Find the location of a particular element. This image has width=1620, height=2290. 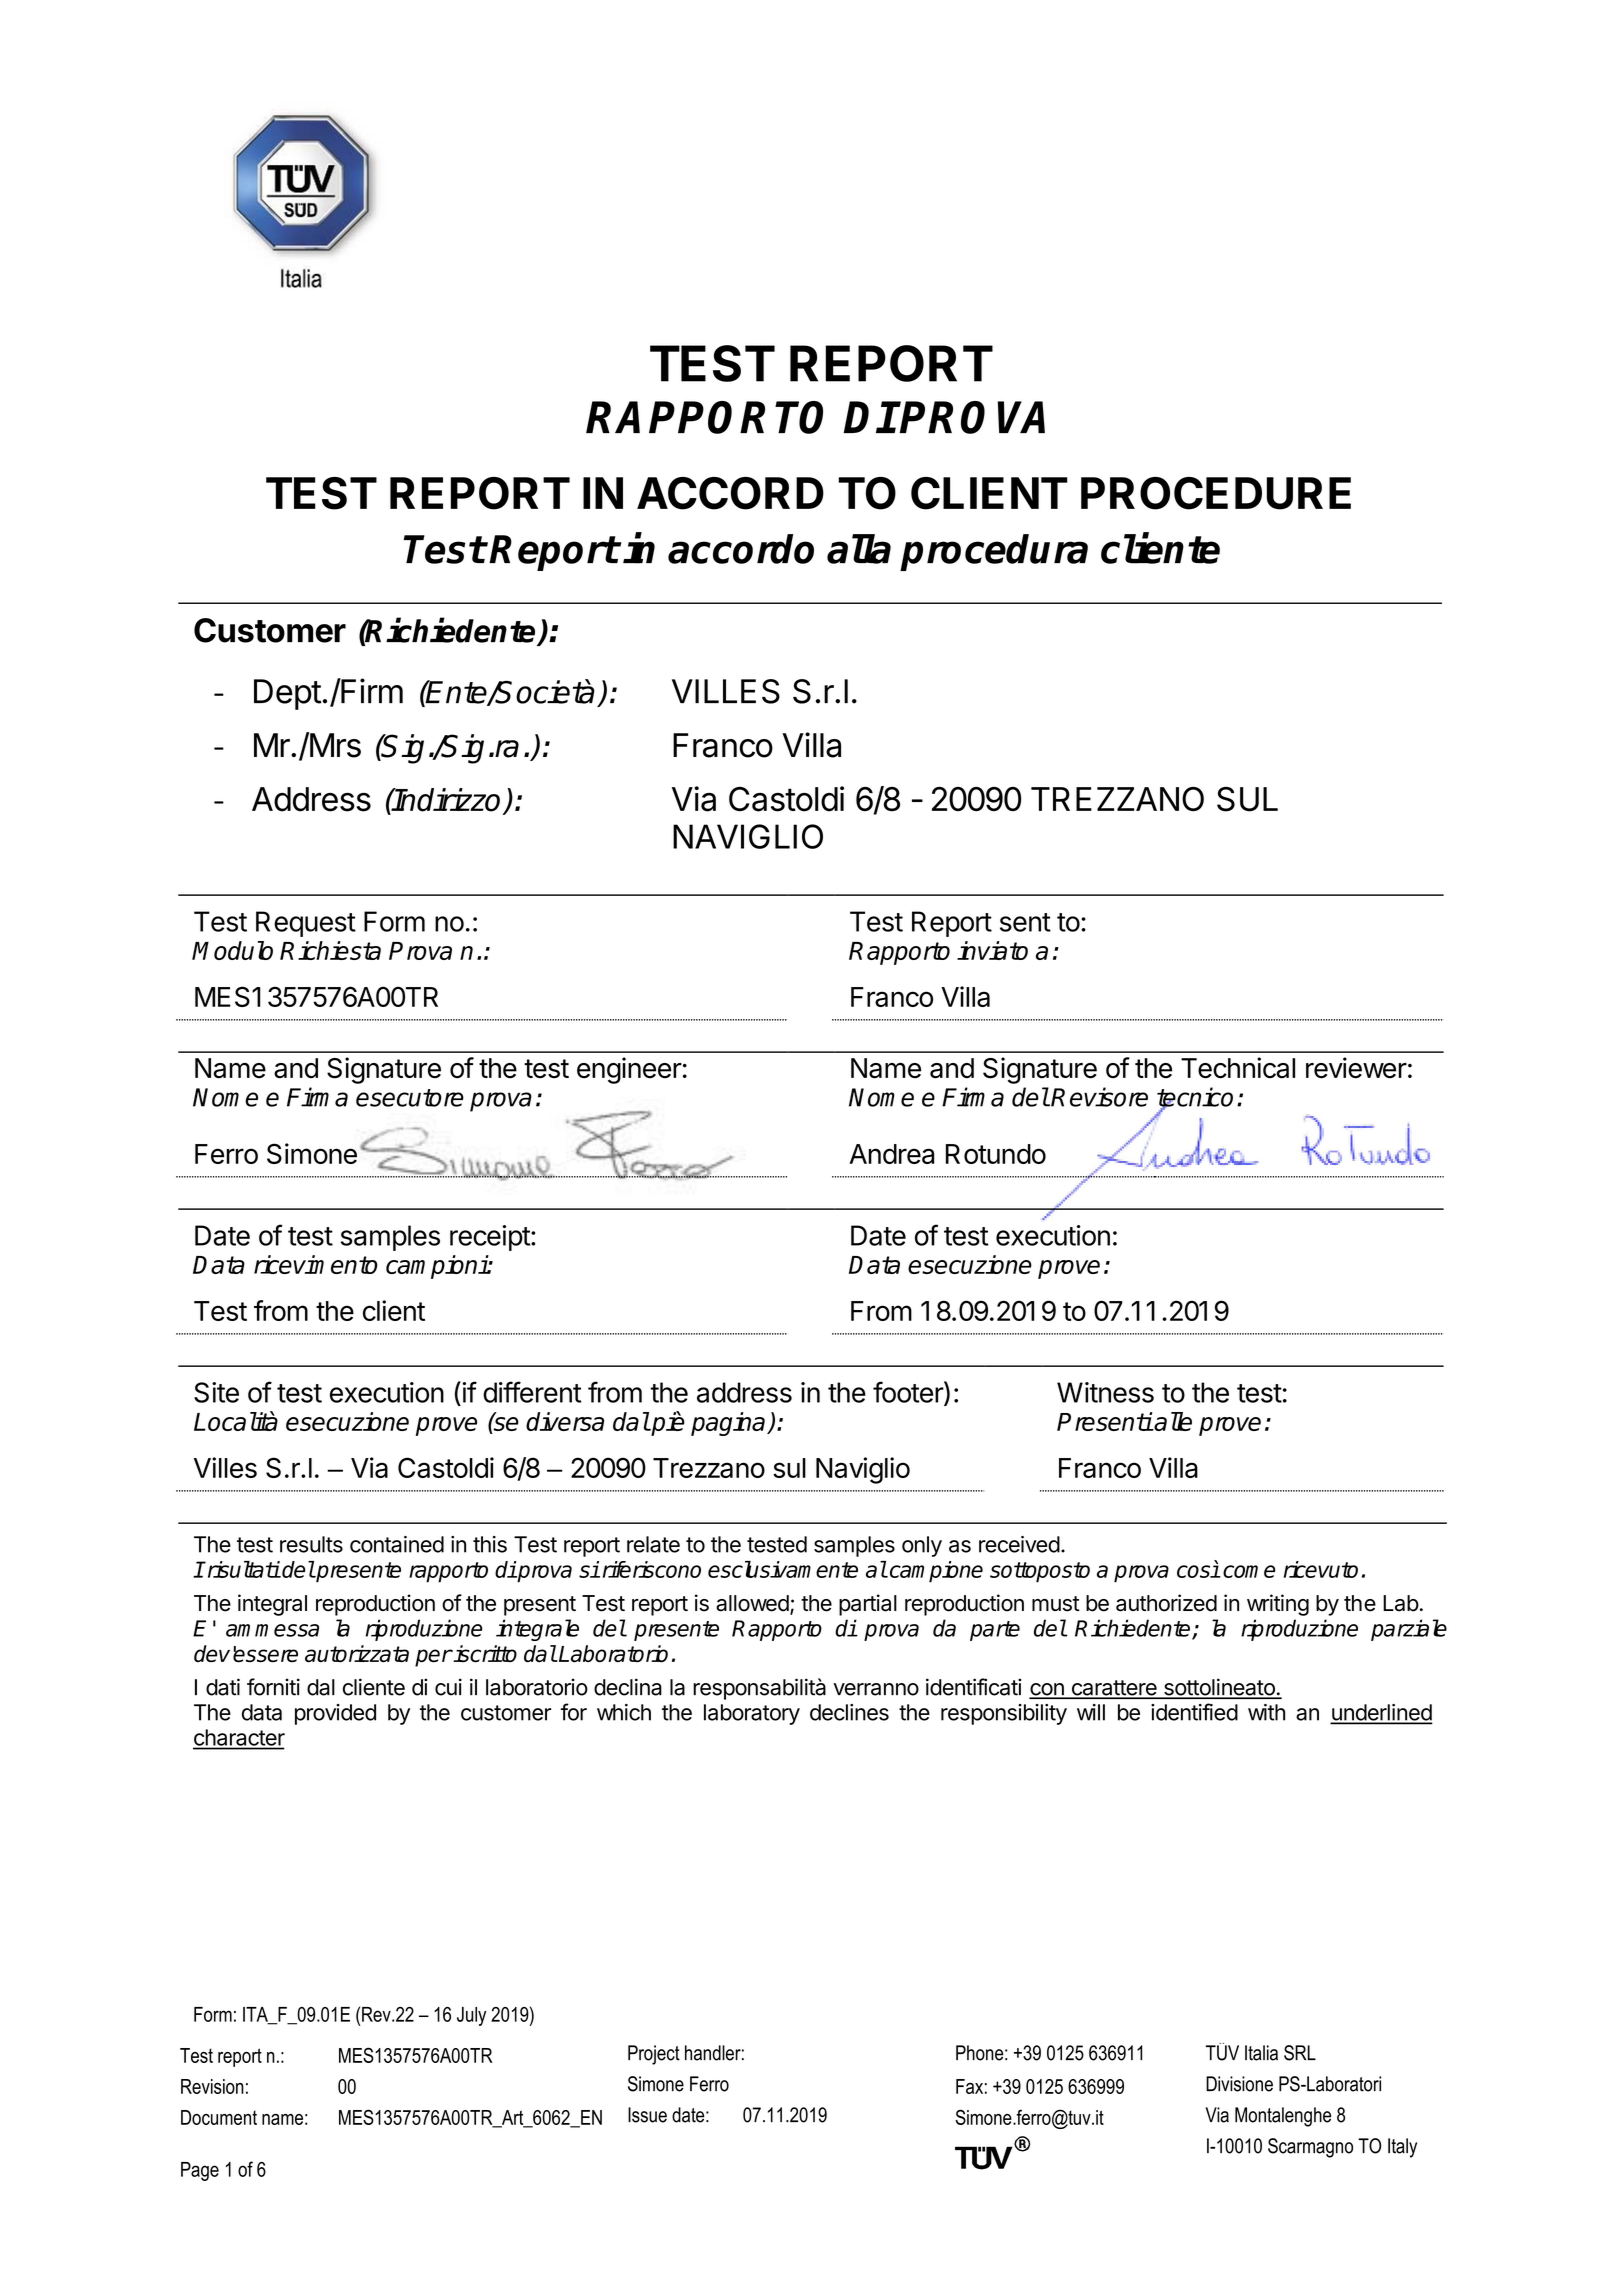

laboratory is located at coordinates (752, 1714).
